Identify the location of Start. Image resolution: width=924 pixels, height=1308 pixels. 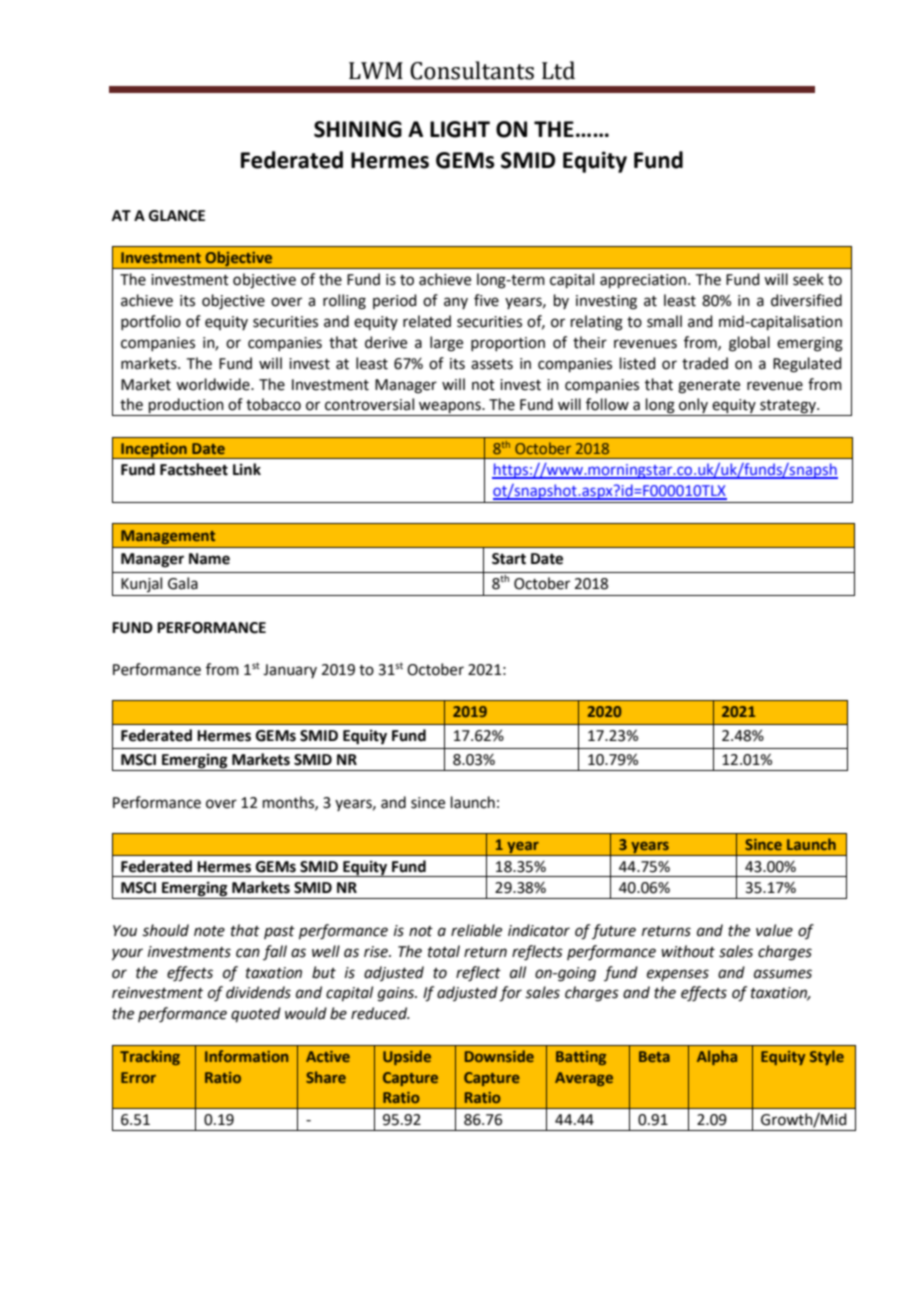
(509, 559).
